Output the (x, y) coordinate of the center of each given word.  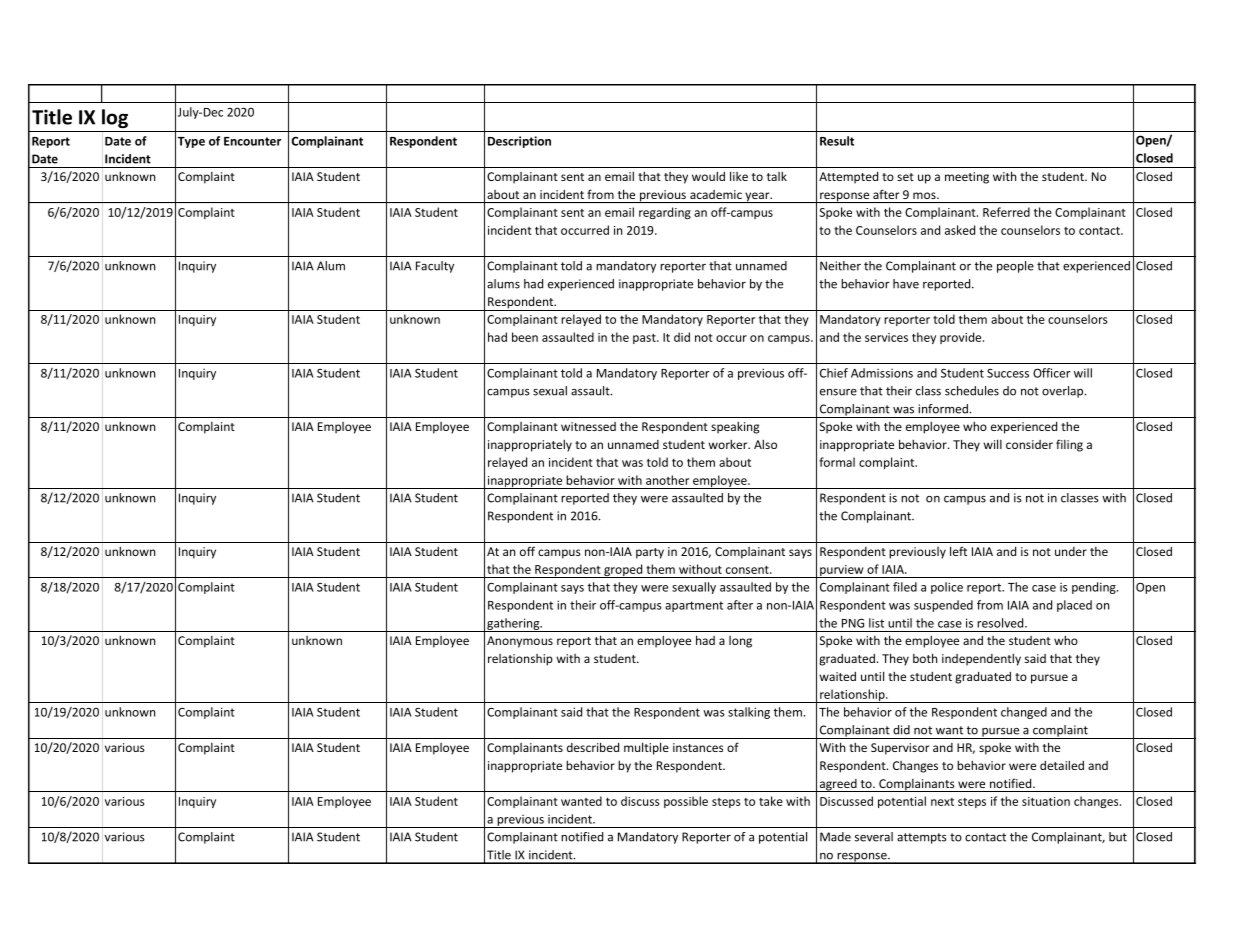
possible (686, 802)
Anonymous (520, 642)
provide (962, 338)
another (667, 480)
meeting (967, 178)
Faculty (435, 267)
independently (981, 659)
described (593, 747)
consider (1029, 444)
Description (519, 142)
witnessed (588, 426)
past (645, 339)
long (740, 642)
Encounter (252, 141)
